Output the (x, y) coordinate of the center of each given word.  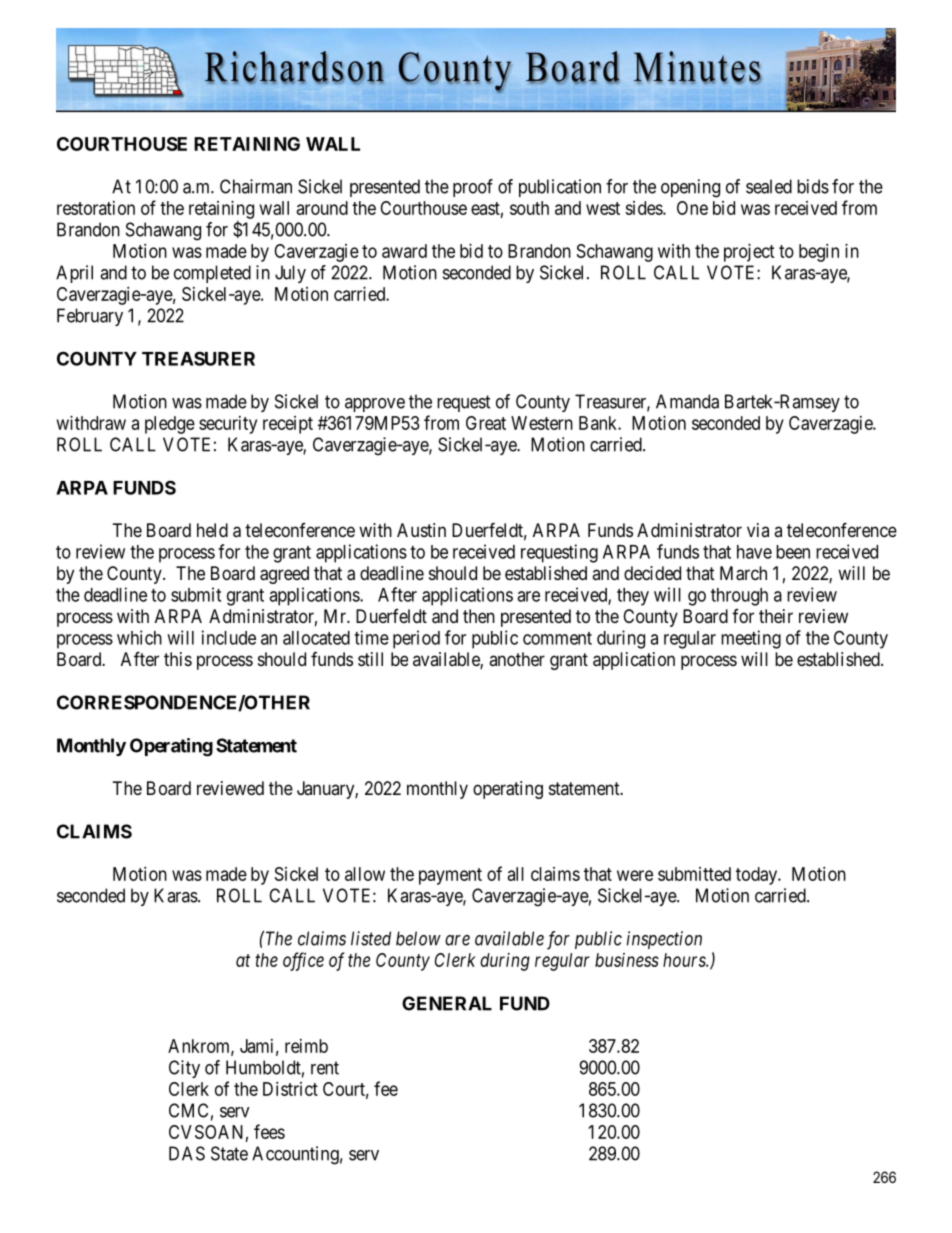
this (178, 659)
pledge (170, 425)
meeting (751, 639)
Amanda (687, 401)
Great (486, 423)
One (692, 208)
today (757, 876)
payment (450, 876)
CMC (188, 1110)
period (416, 639)
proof (473, 188)
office (303, 961)
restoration (96, 208)
